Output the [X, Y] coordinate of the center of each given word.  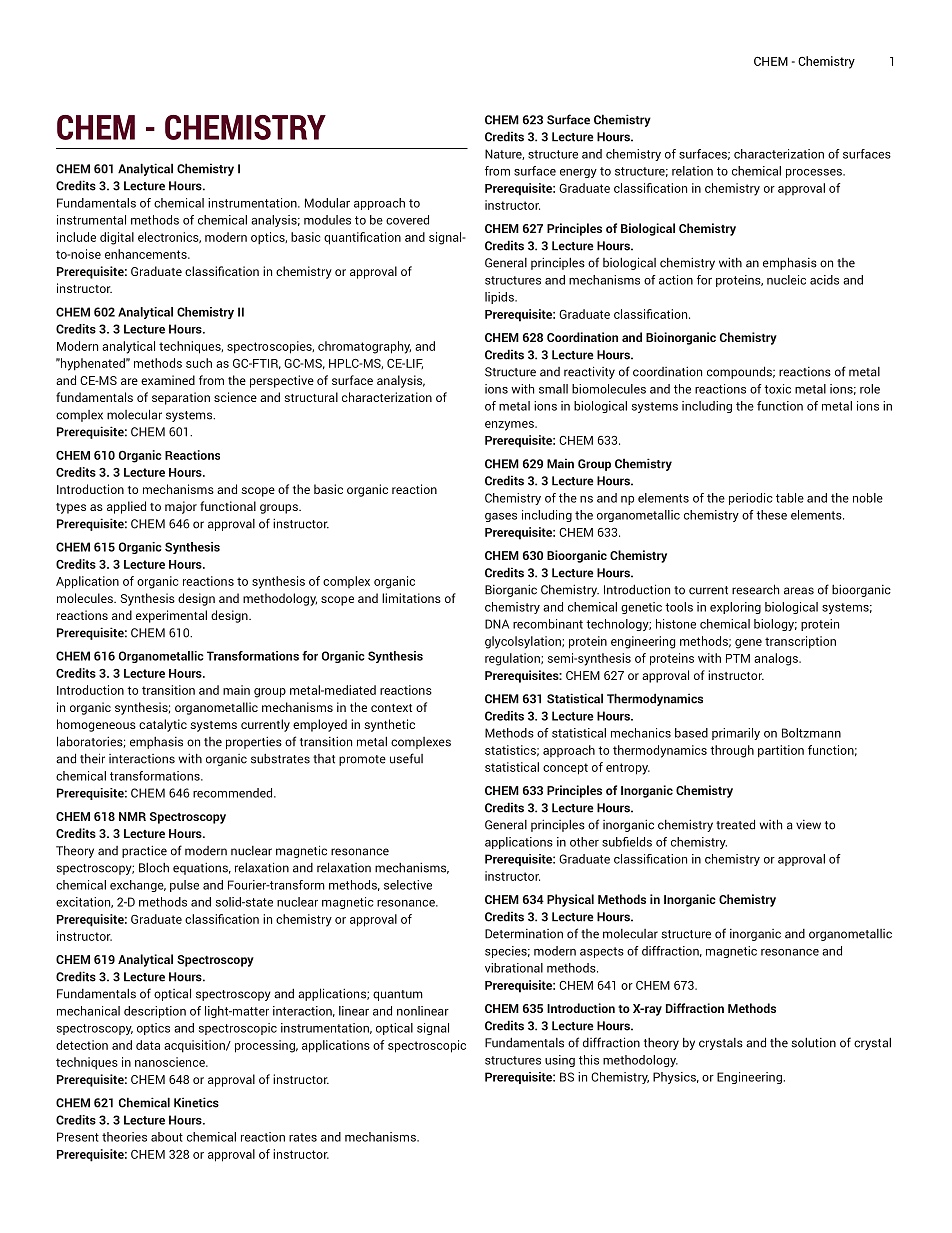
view [808, 825]
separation [181, 398]
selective [408, 885]
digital [117, 238]
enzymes [510, 426]
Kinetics [196, 1102]
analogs [777, 659]
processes [815, 173]
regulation [513, 659]
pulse [184, 886]
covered [407, 220]
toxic [777, 389]
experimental [171, 616]
